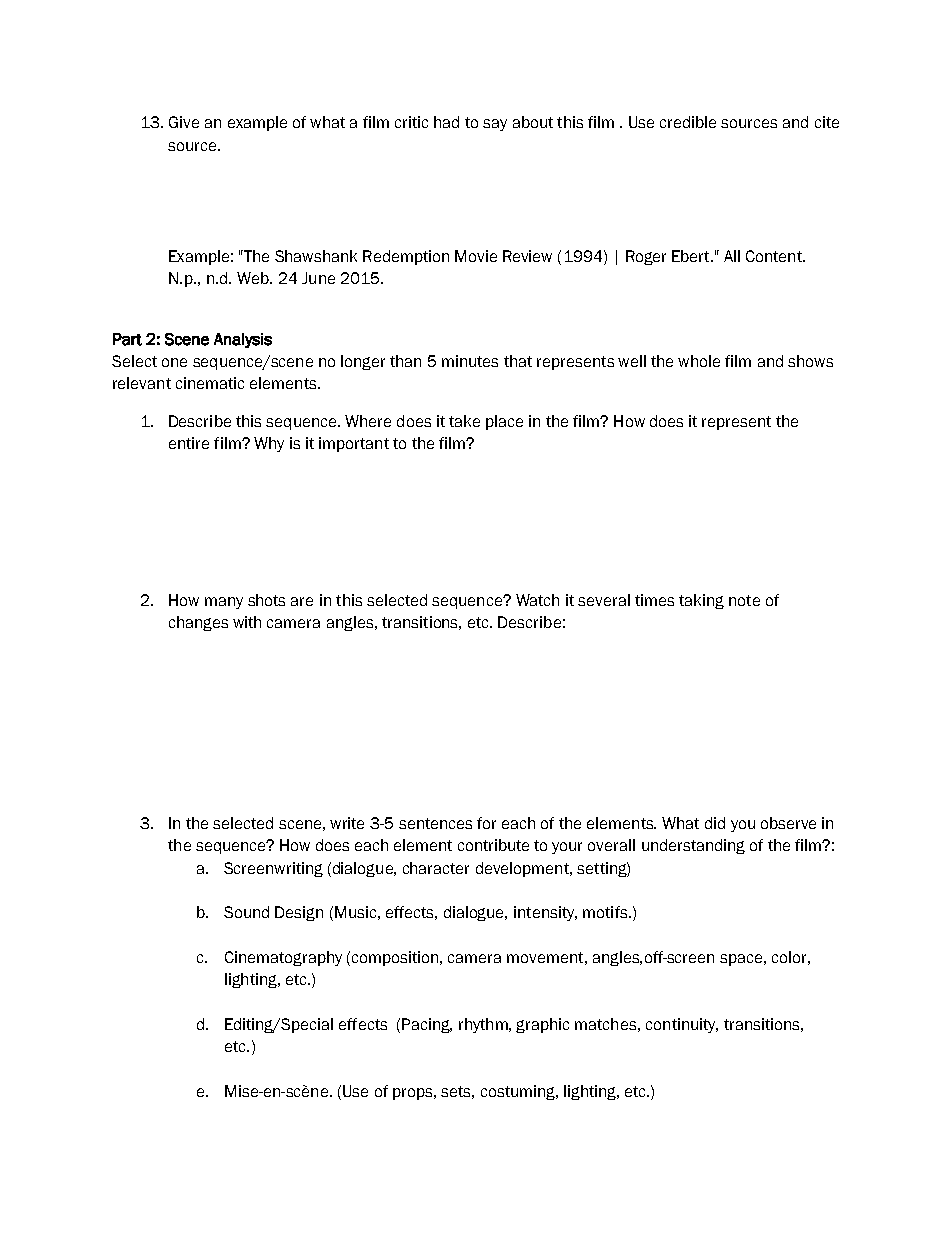  What do you see at coordinates (283, 958) in the screenshot?
I see `Cinematography` at bounding box center [283, 958].
